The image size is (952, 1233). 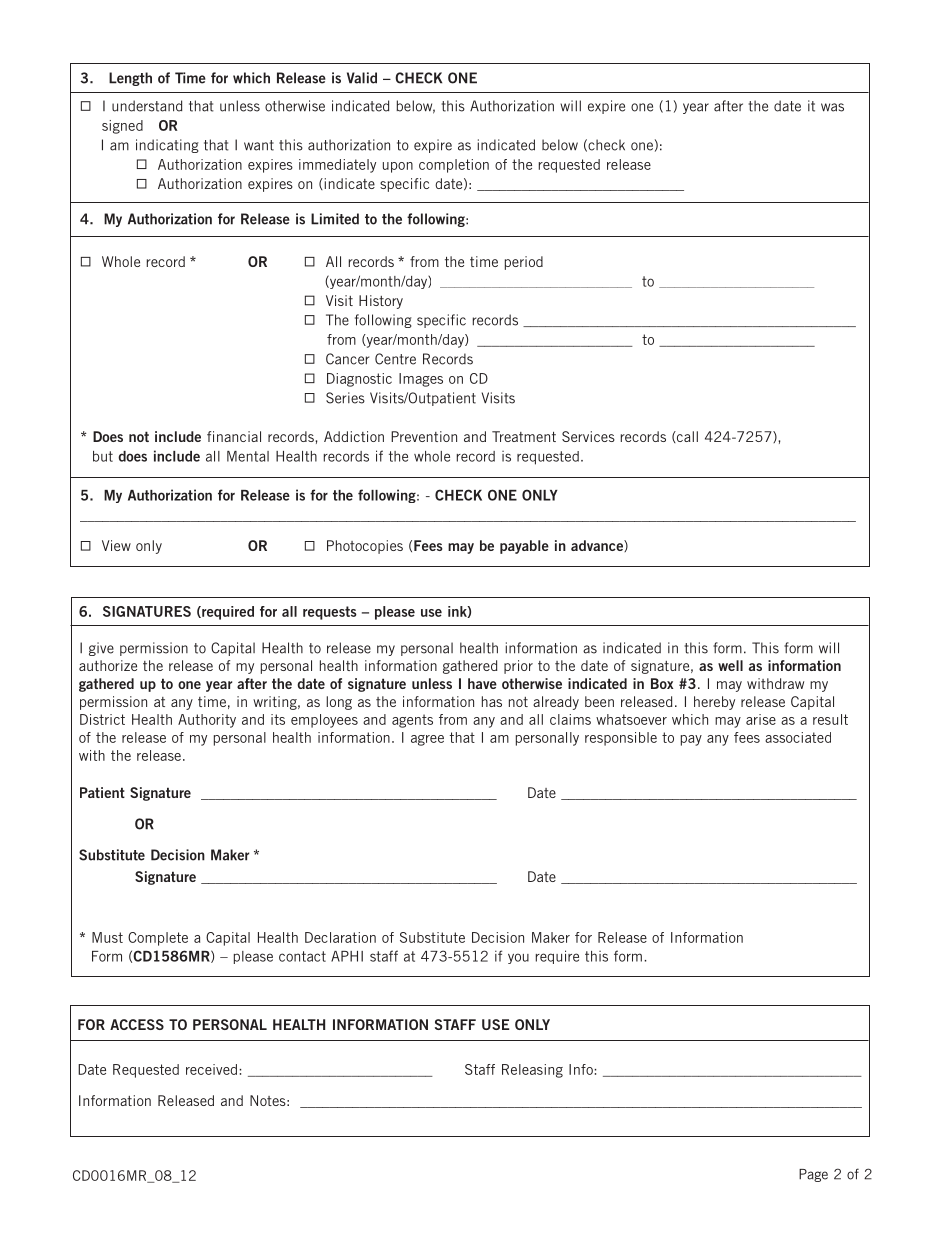 What do you see at coordinates (832, 107) in the screenshot?
I see `was` at bounding box center [832, 107].
